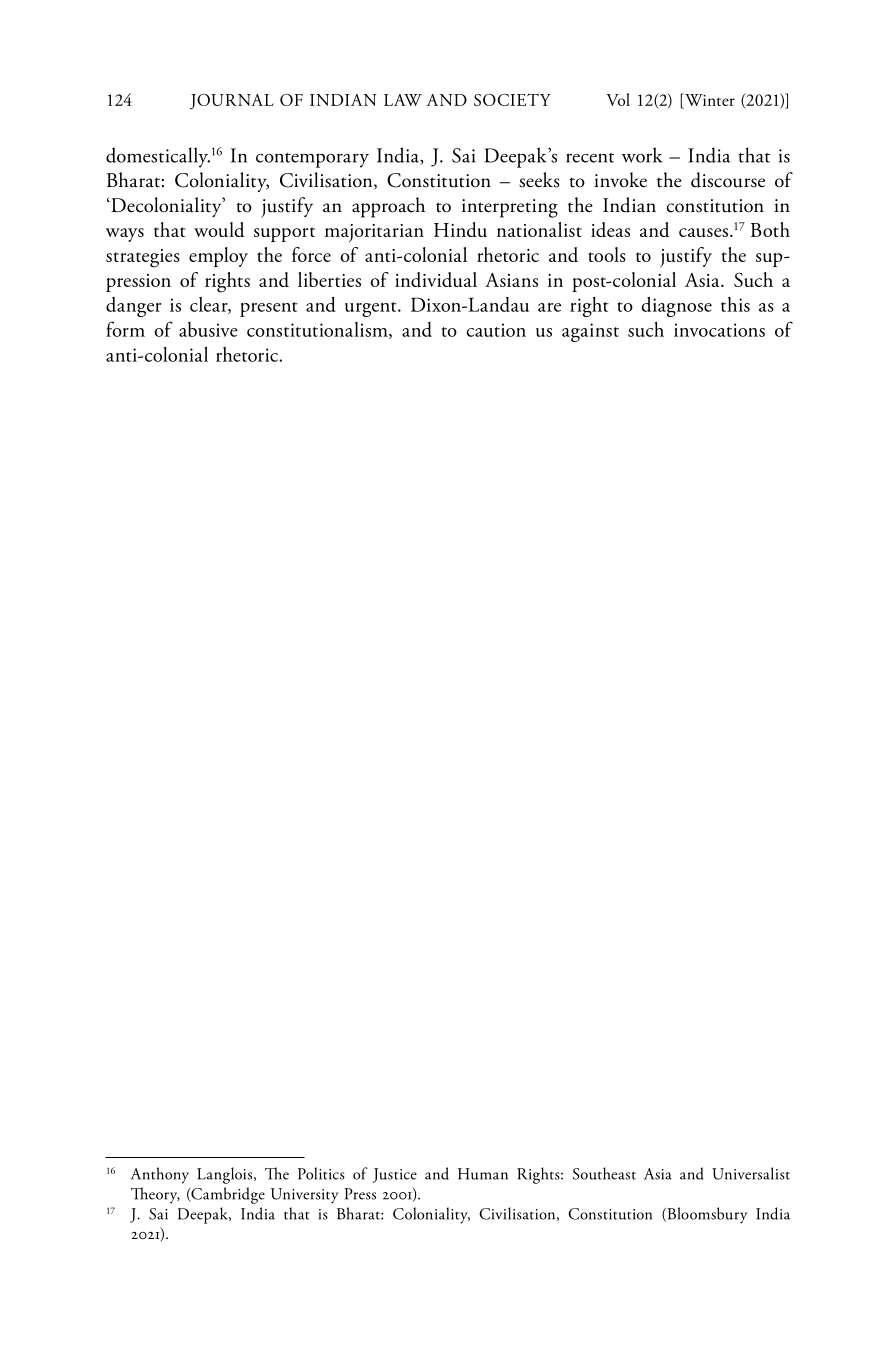  Describe the element at coordinates (395, 1175) in the image. I see `Justice` at that location.
